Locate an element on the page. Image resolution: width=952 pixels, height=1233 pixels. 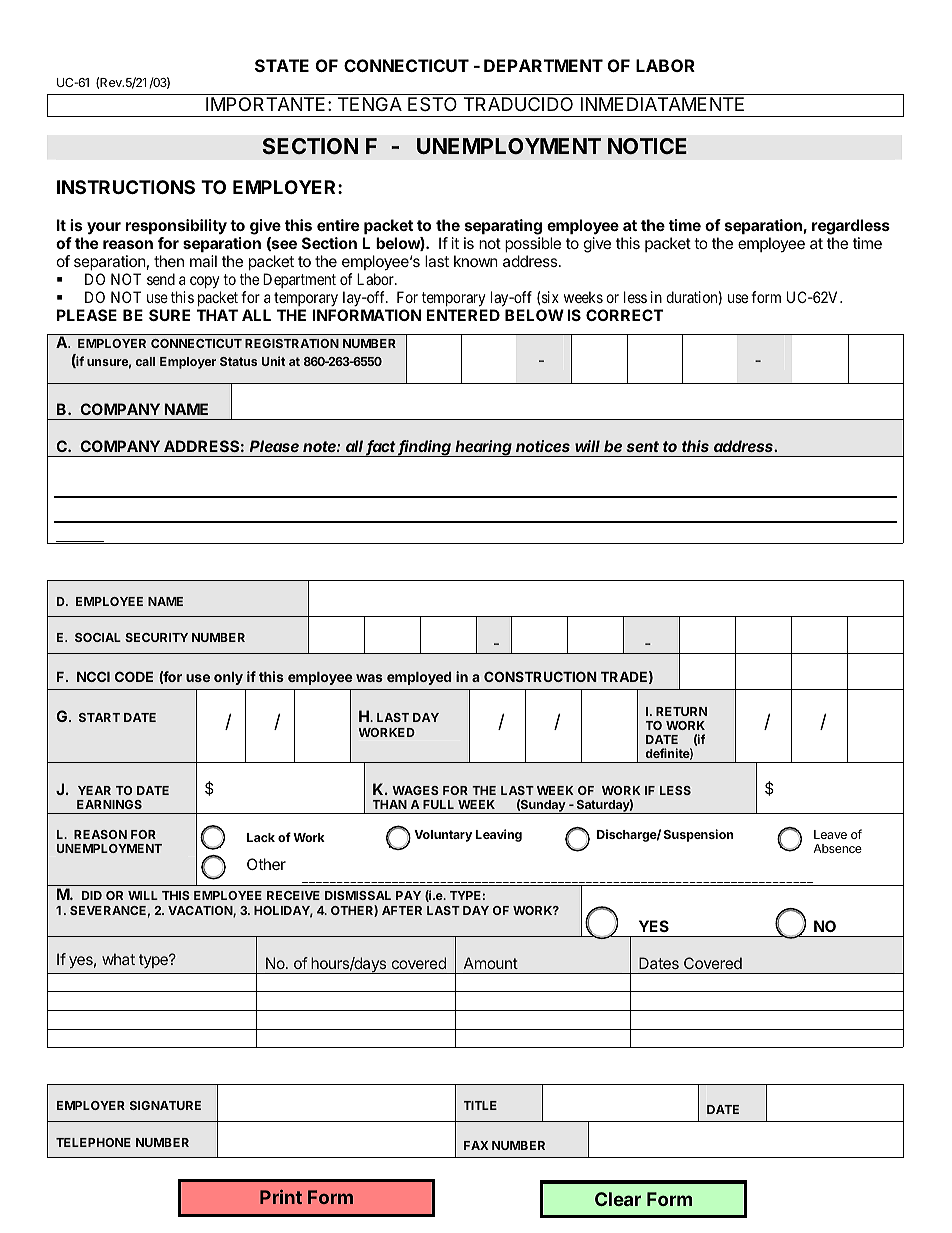
TITLE is located at coordinates (480, 1105).
